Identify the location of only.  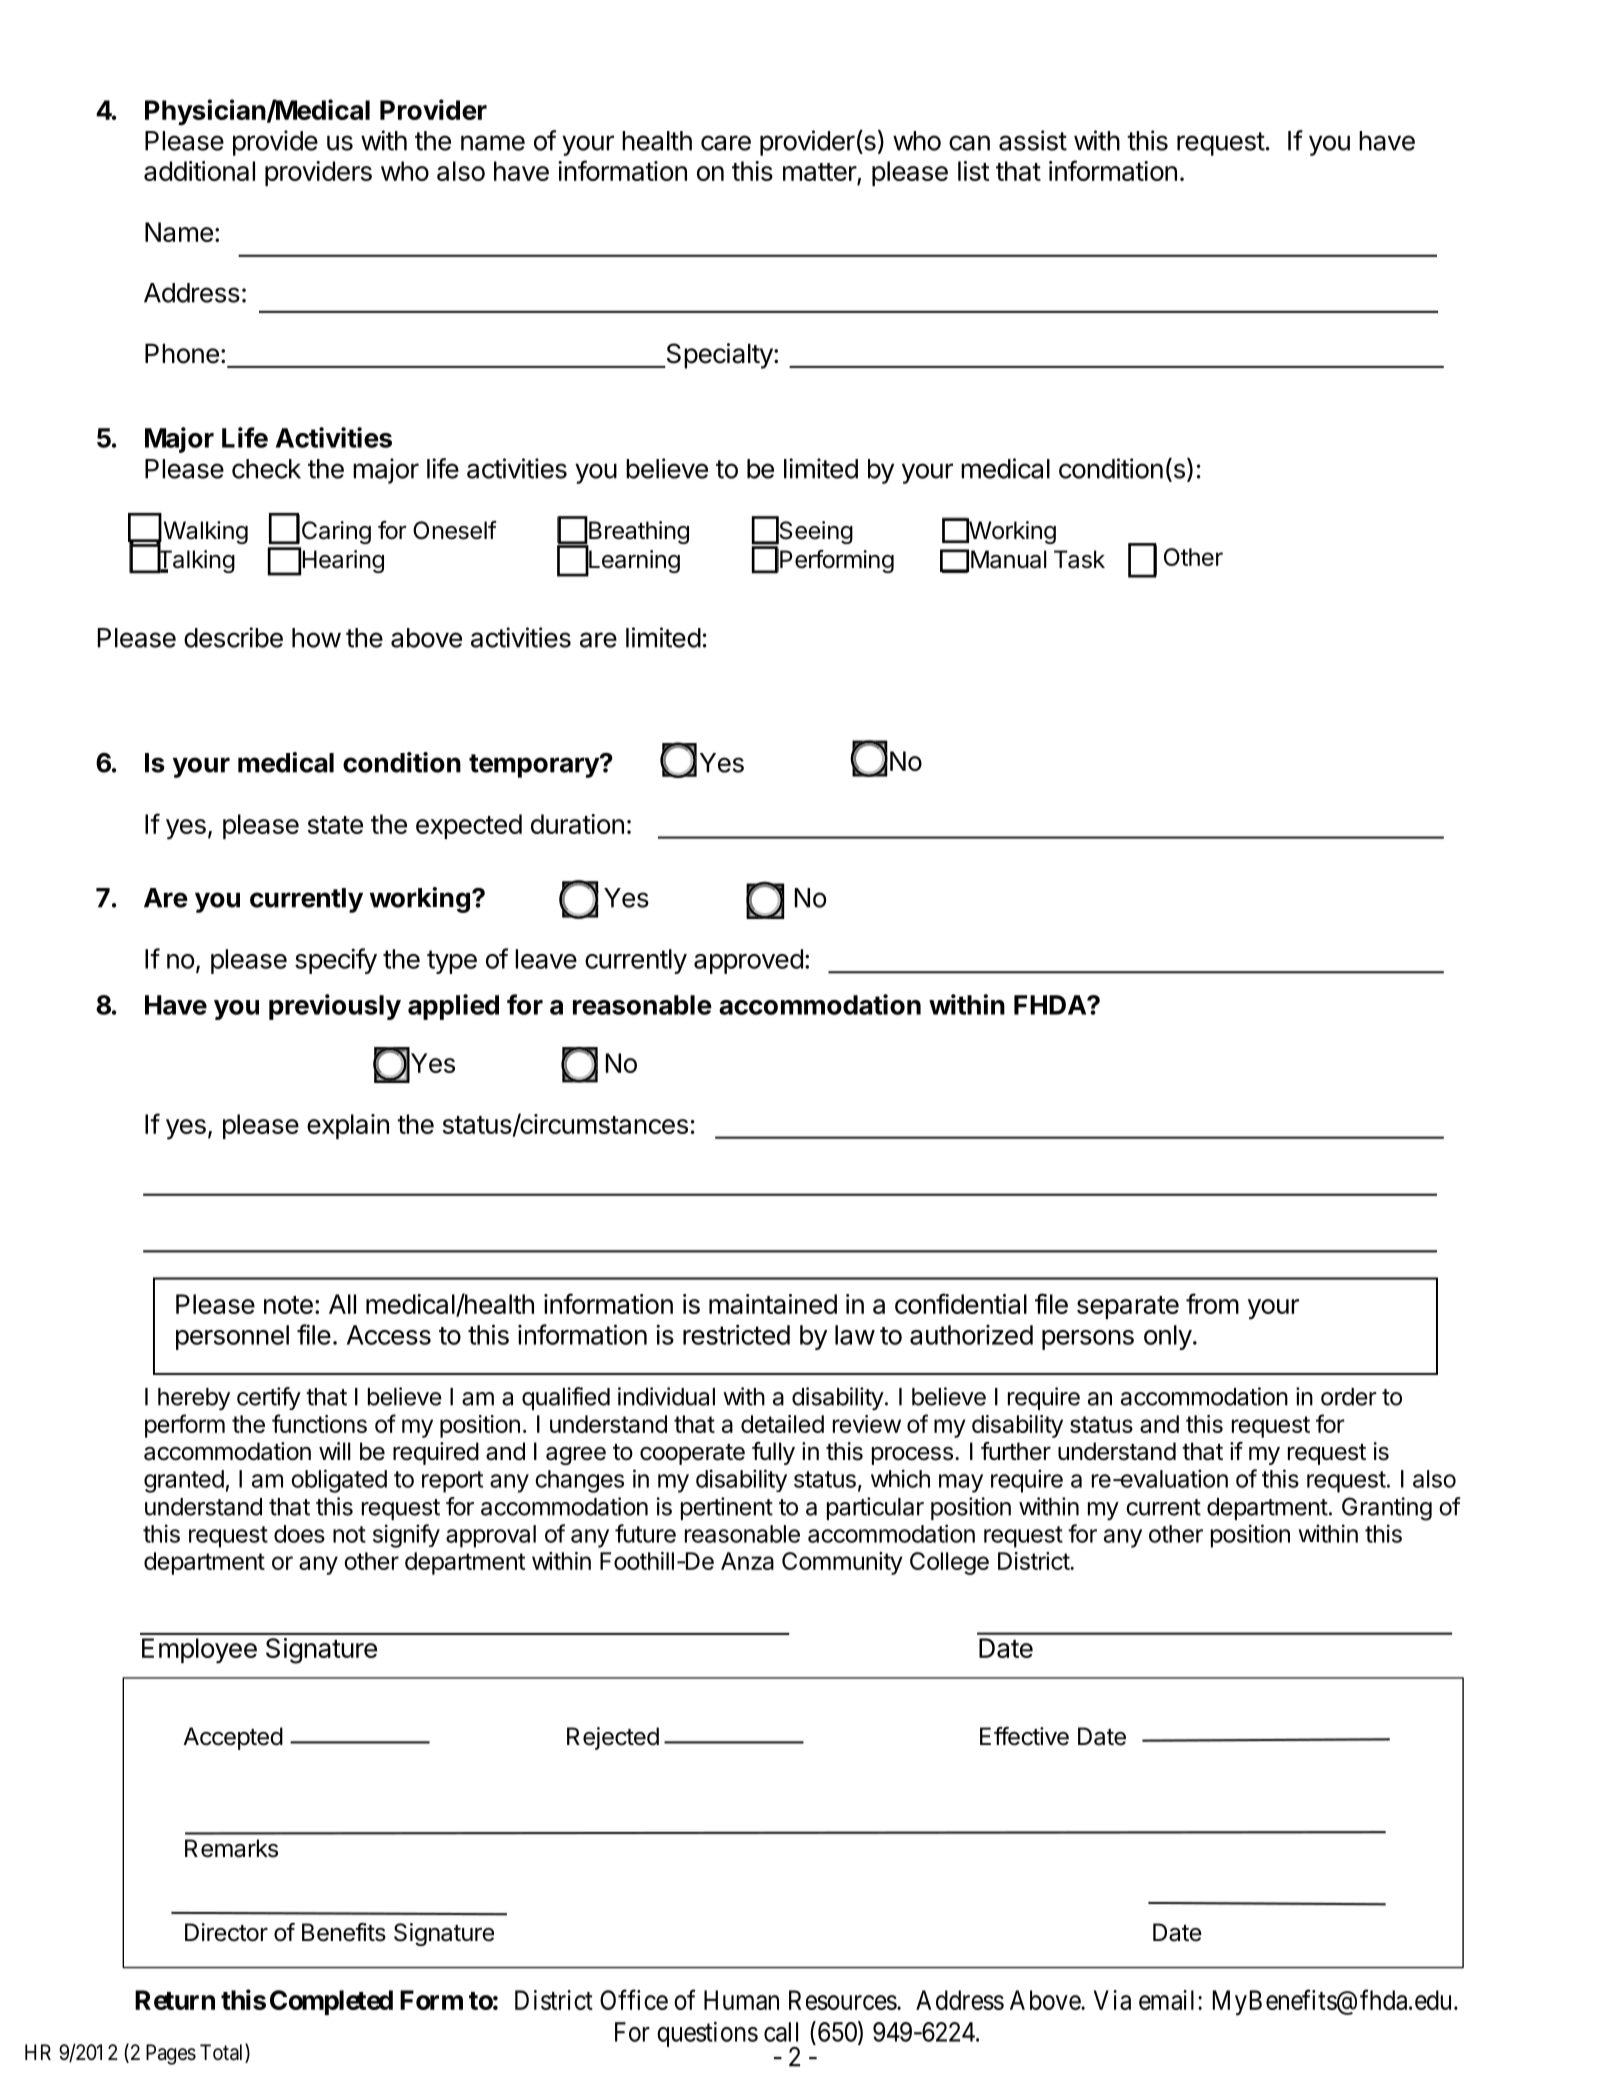
(1168, 1337).
